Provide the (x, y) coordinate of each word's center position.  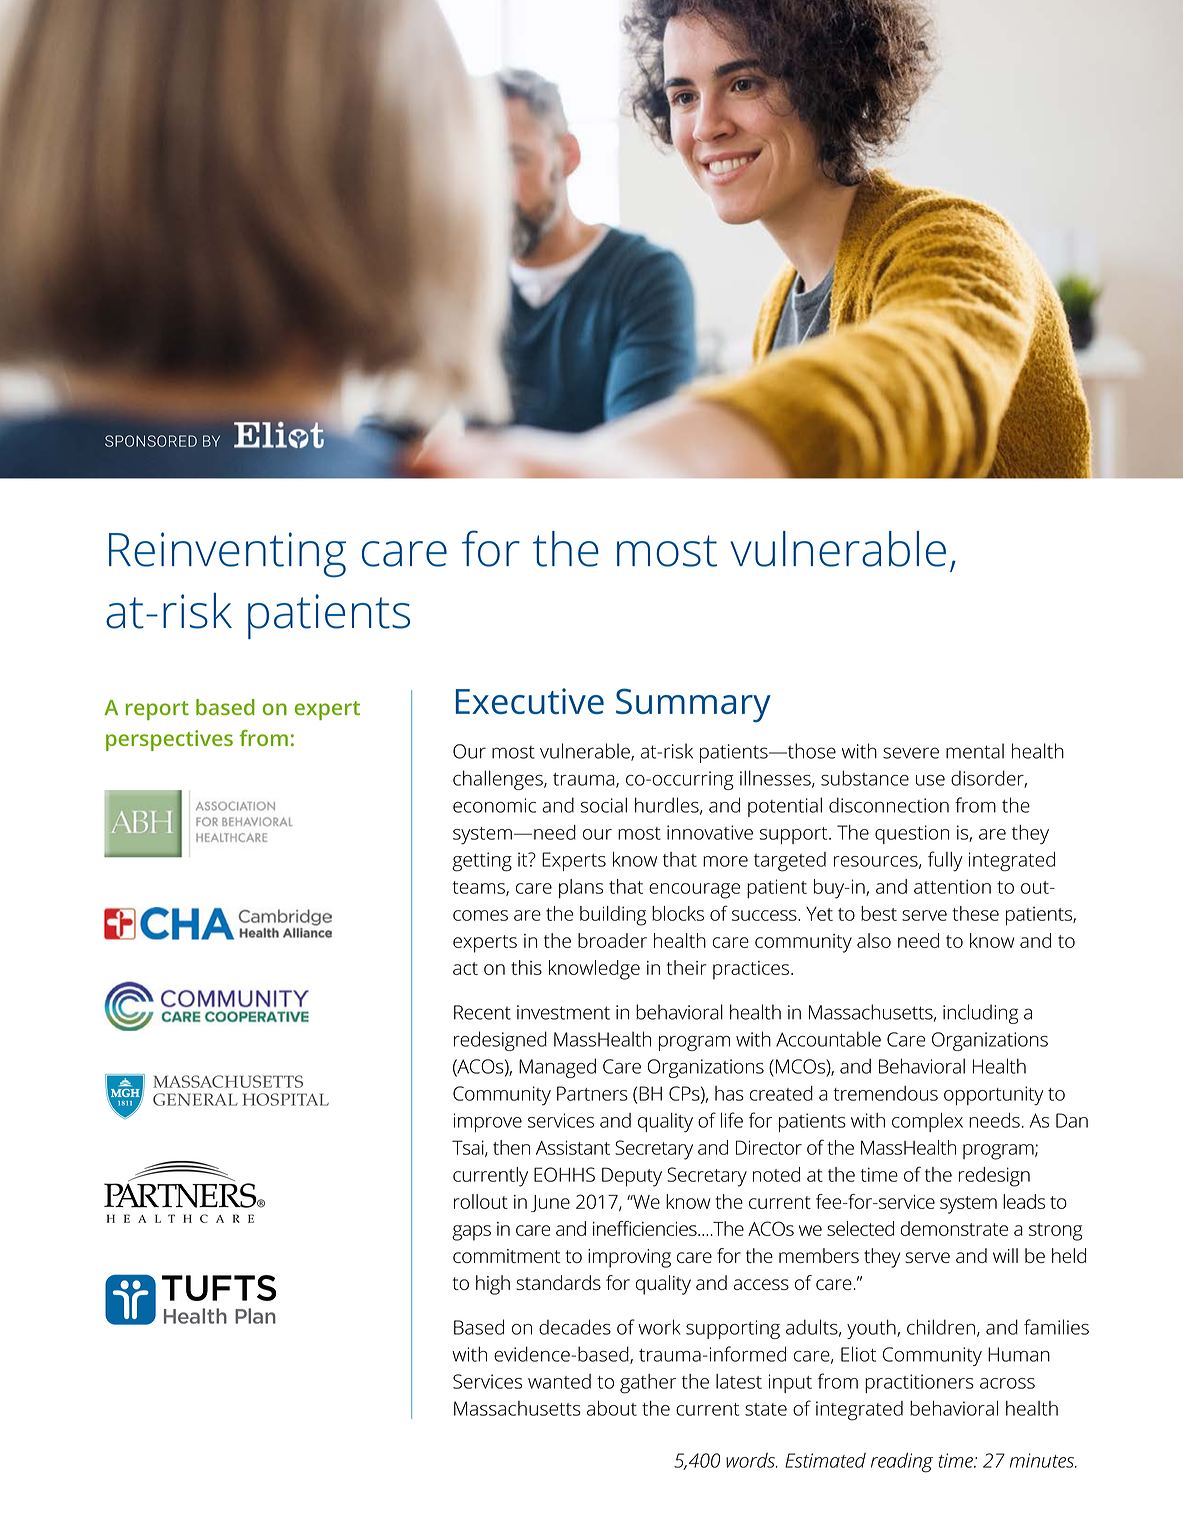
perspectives (169, 740)
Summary (693, 705)
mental (975, 751)
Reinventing (227, 555)
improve (488, 1122)
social (603, 805)
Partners (592, 1093)
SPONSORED (151, 441)
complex (927, 1122)
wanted (559, 1381)
